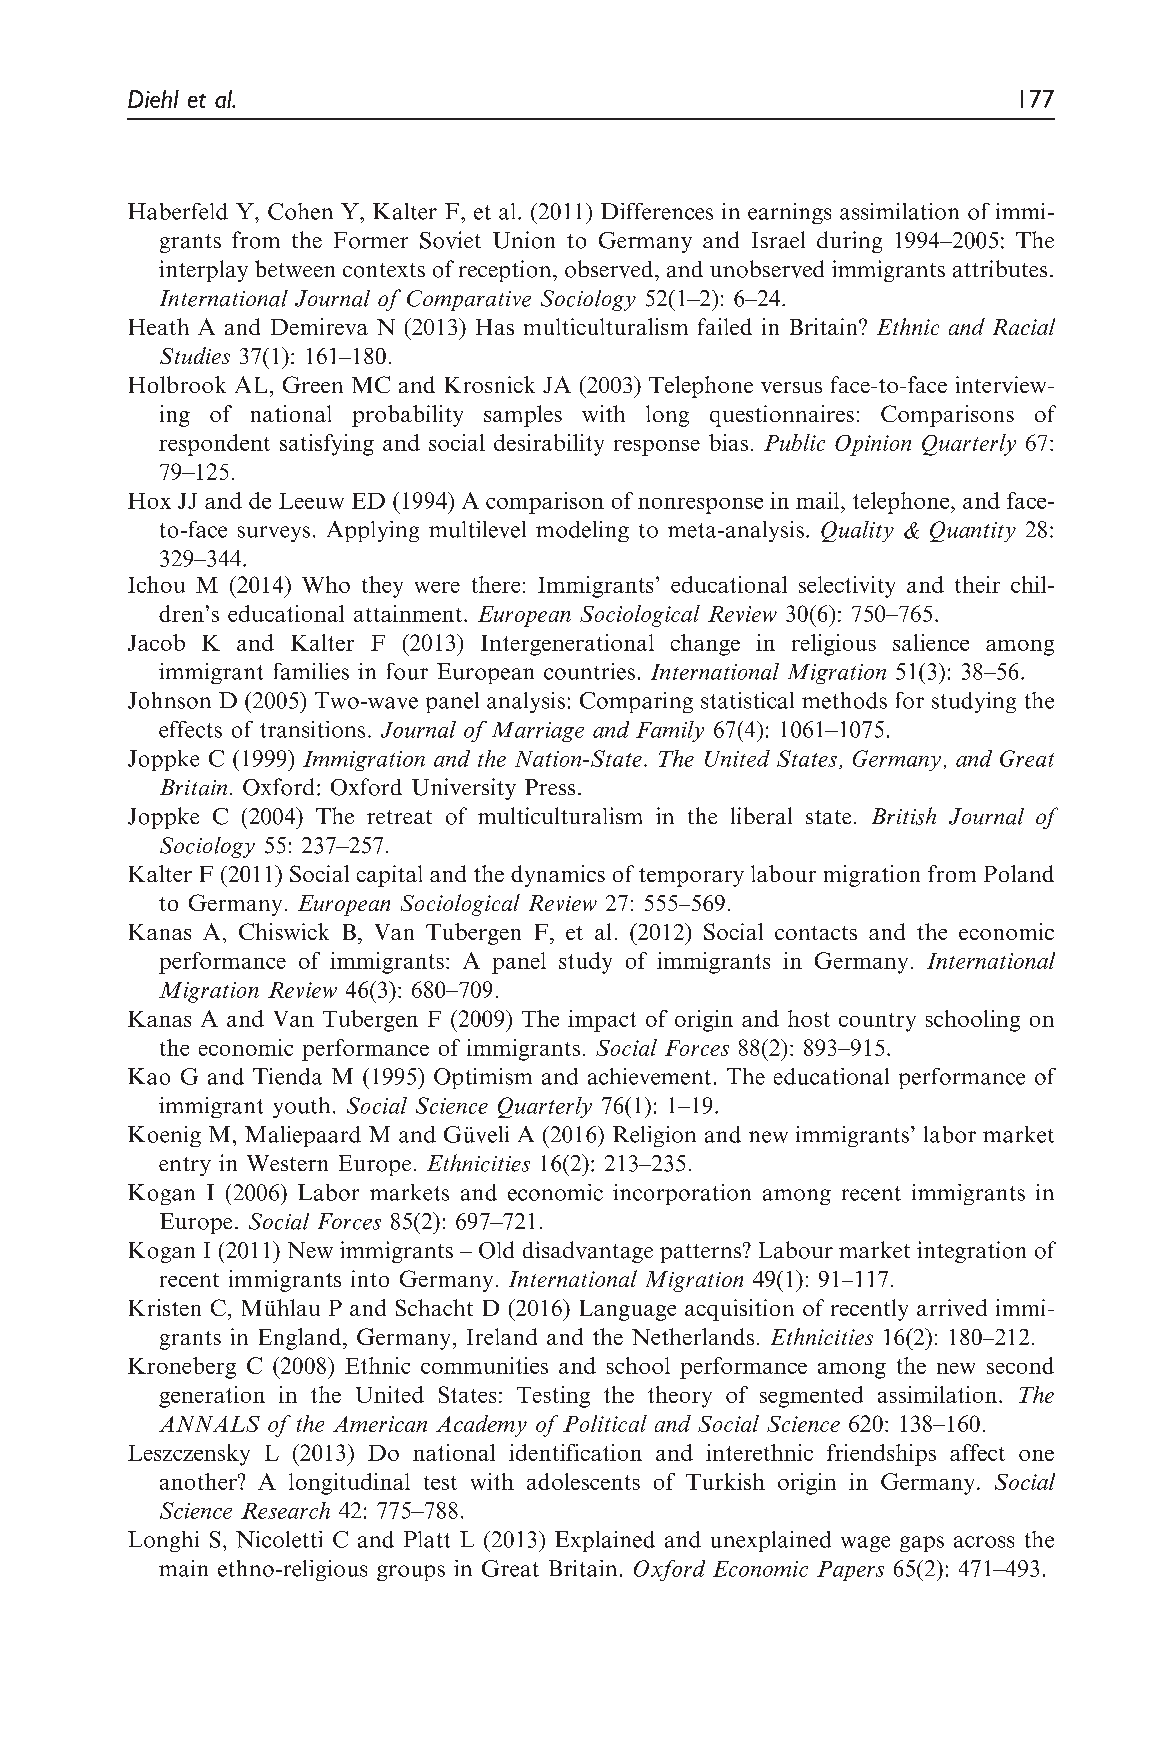 This document has width=1167, height=1751. I want to click on dynamics, so click(558, 876).
